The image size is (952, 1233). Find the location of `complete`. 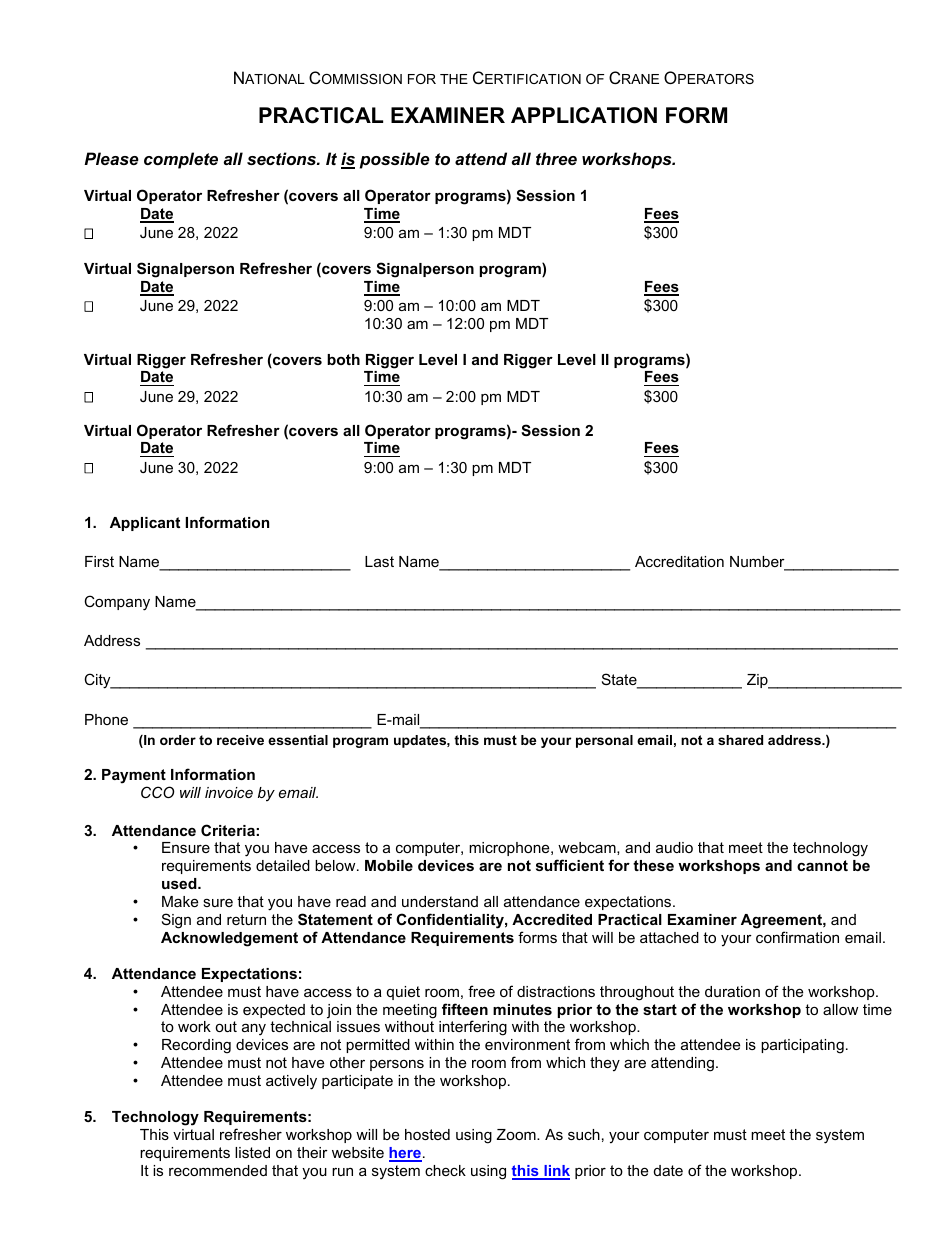

complete is located at coordinates (181, 160).
